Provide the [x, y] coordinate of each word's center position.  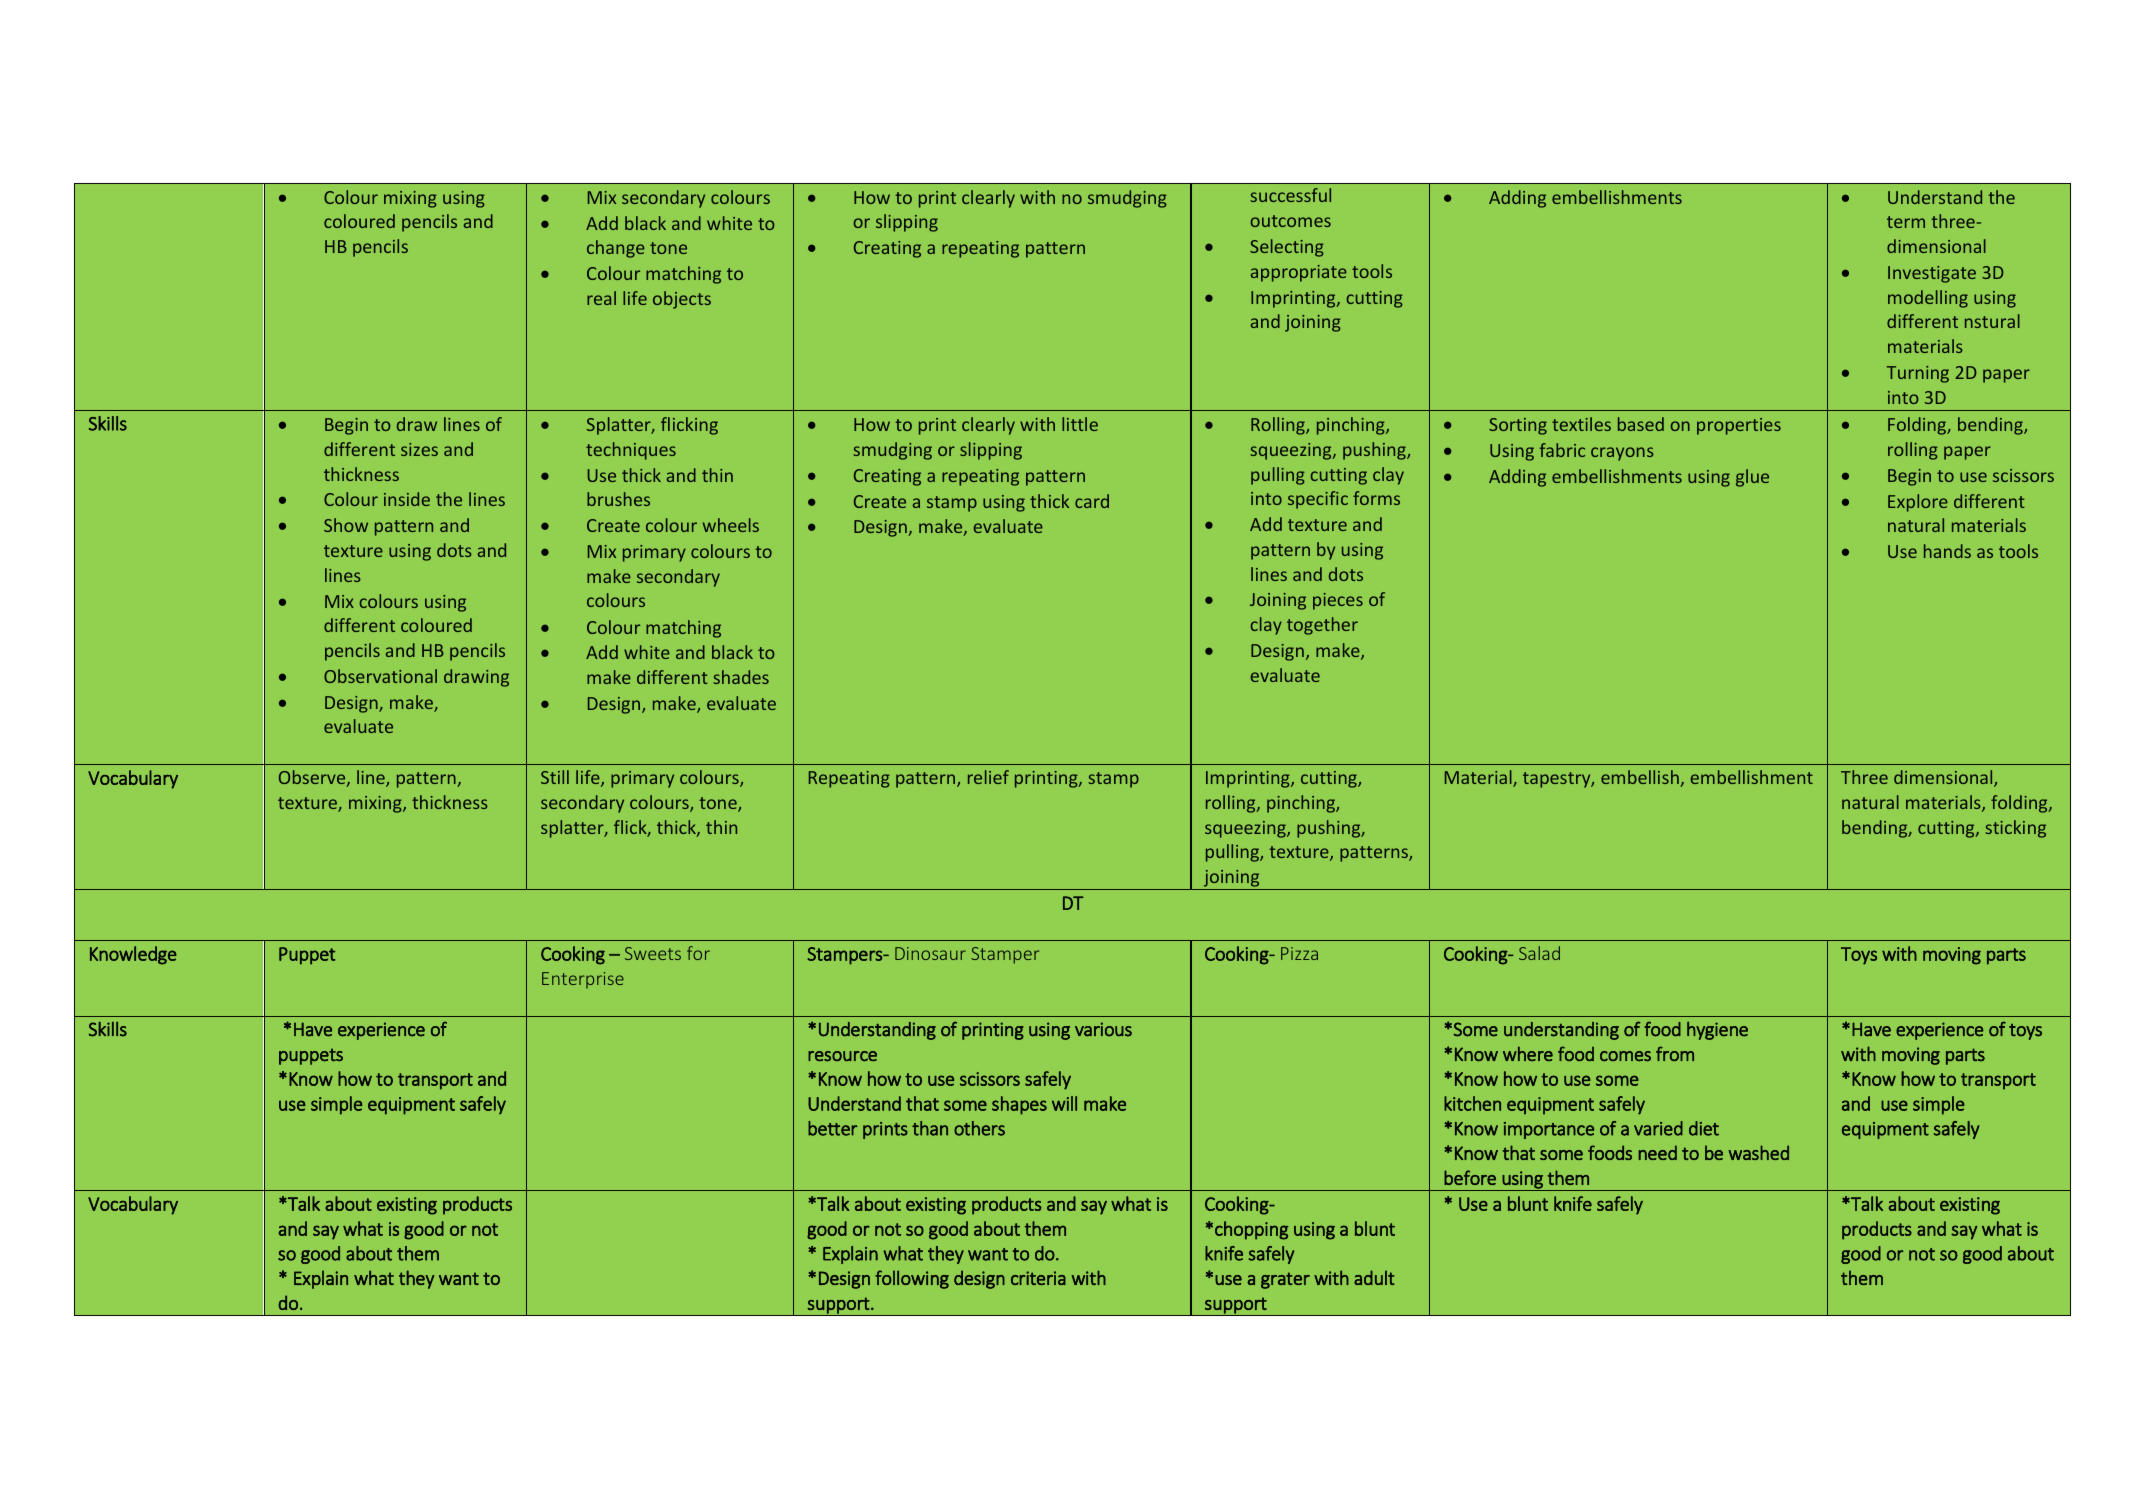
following [912, 1279]
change [616, 249]
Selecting [1287, 248]
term [1906, 222]
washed [1758, 1152]
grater [1285, 1280]
